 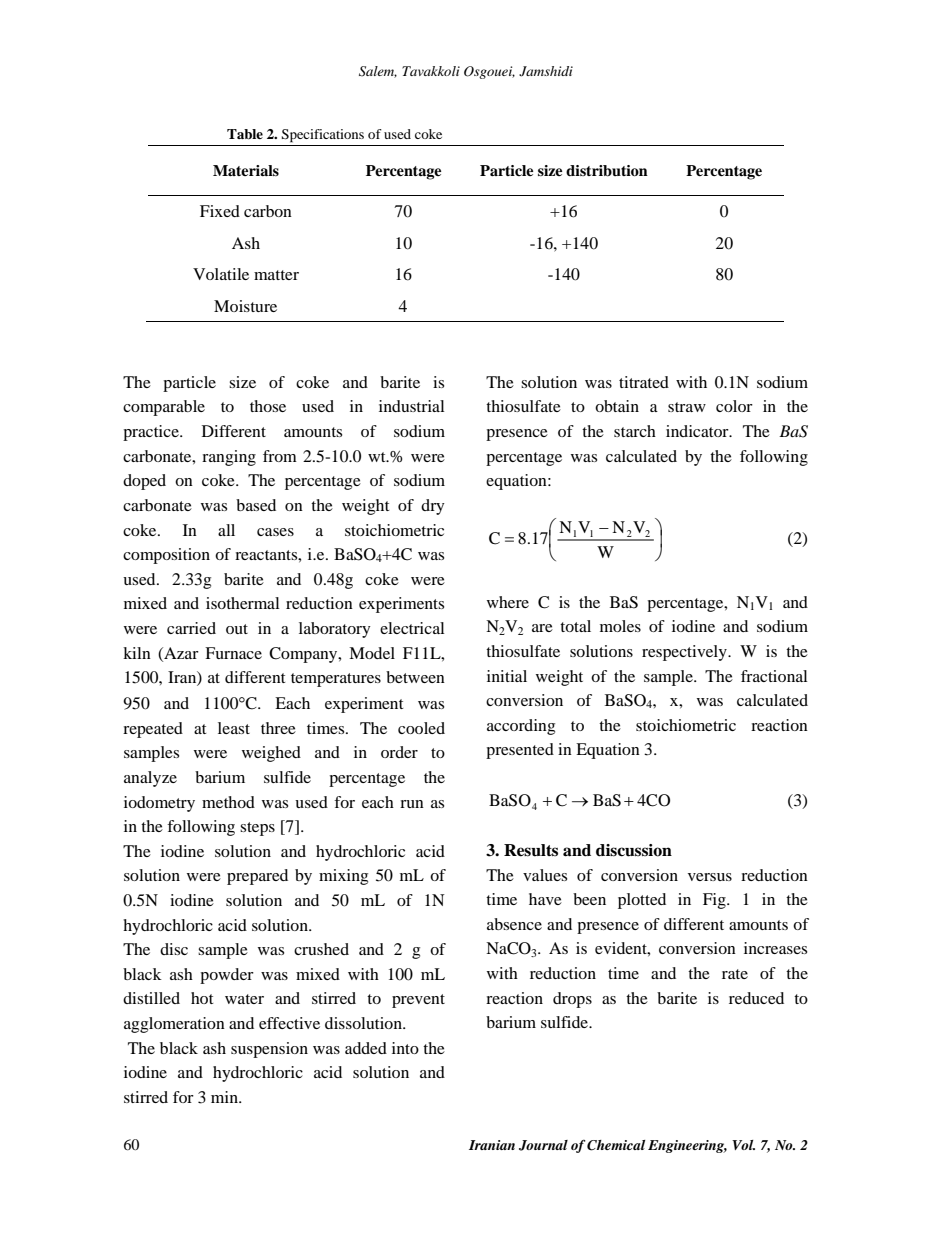 What do you see at coordinates (378, 72) in the document?
I see `Salem` at bounding box center [378, 72].
